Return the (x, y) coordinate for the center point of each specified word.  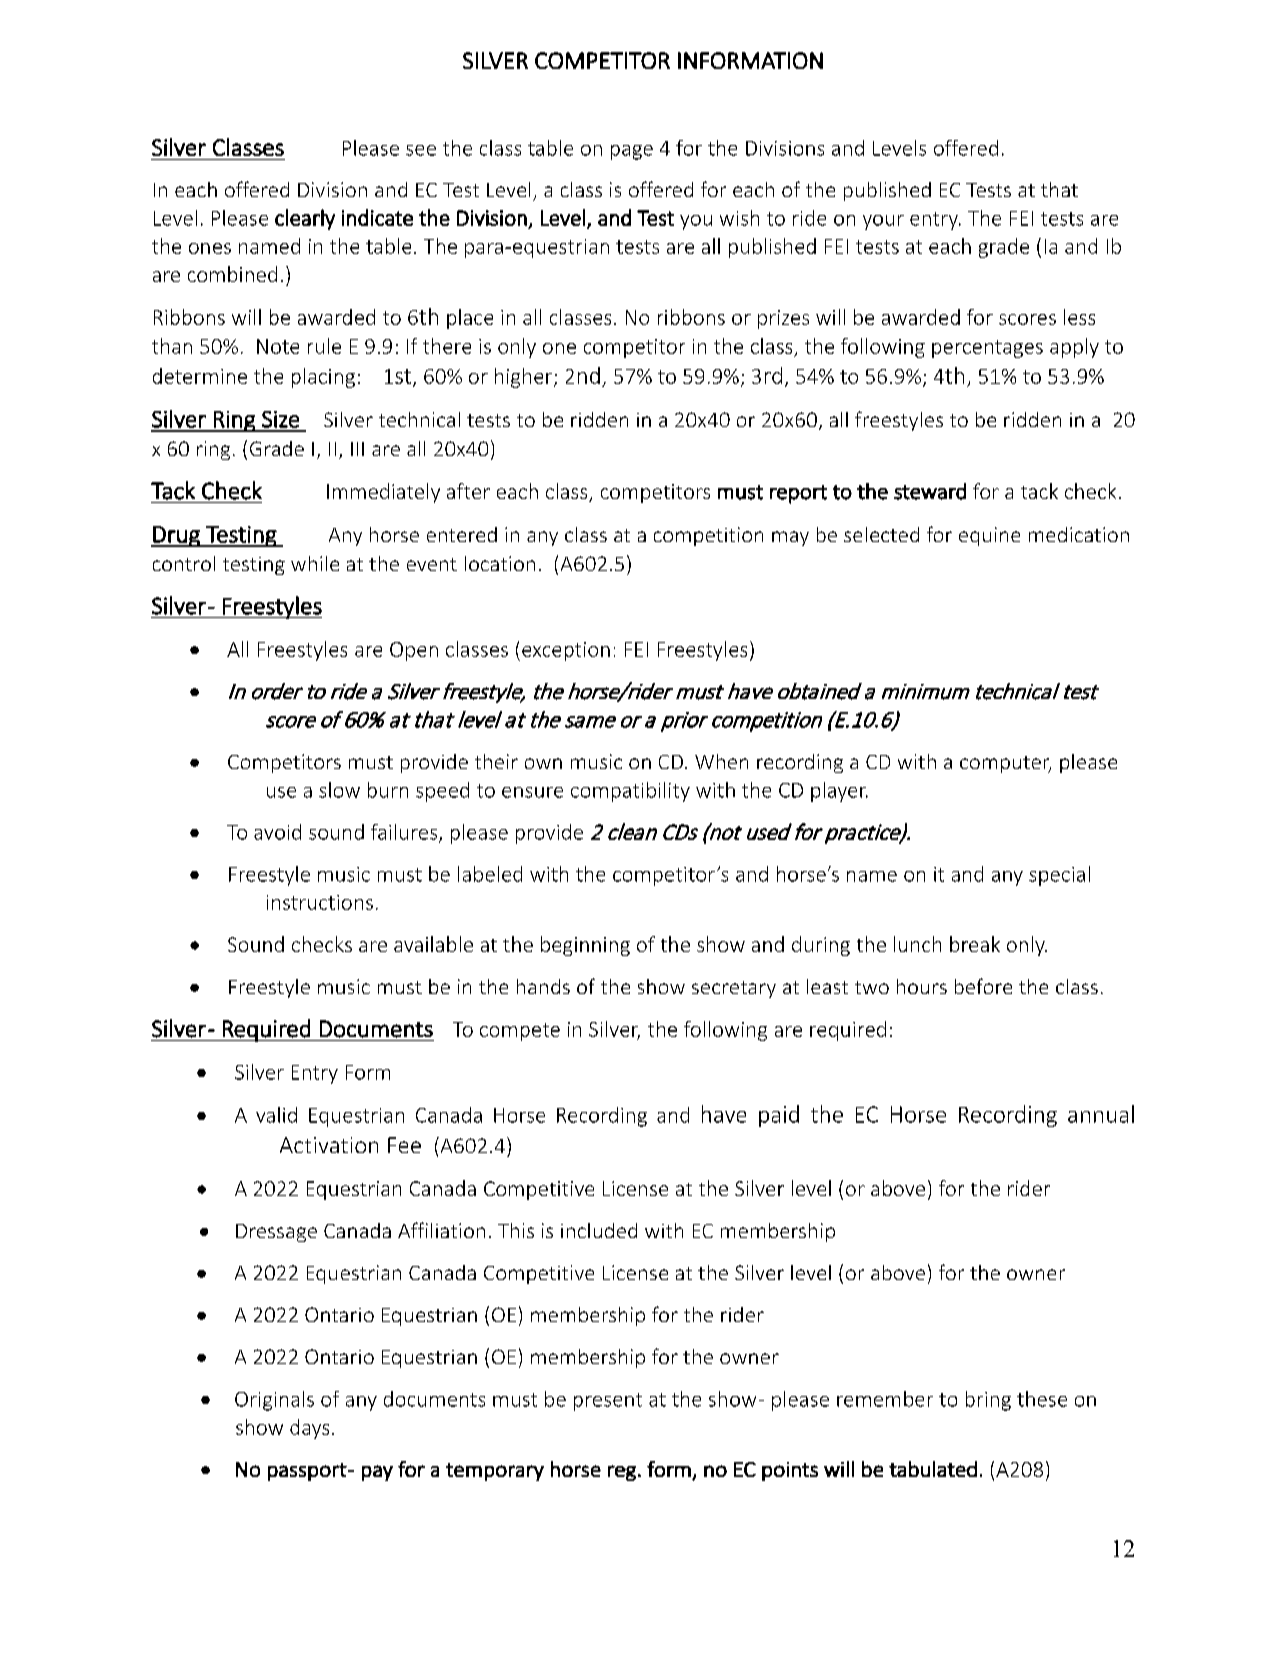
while (315, 563)
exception (566, 651)
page (632, 152)
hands (543, 986)
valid (276, 1115)
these (1042, 1399)
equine (989, 536)
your (883, 222)
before (983, 986)
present (608, 1402)
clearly (305, 219)
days (309, 1429)
